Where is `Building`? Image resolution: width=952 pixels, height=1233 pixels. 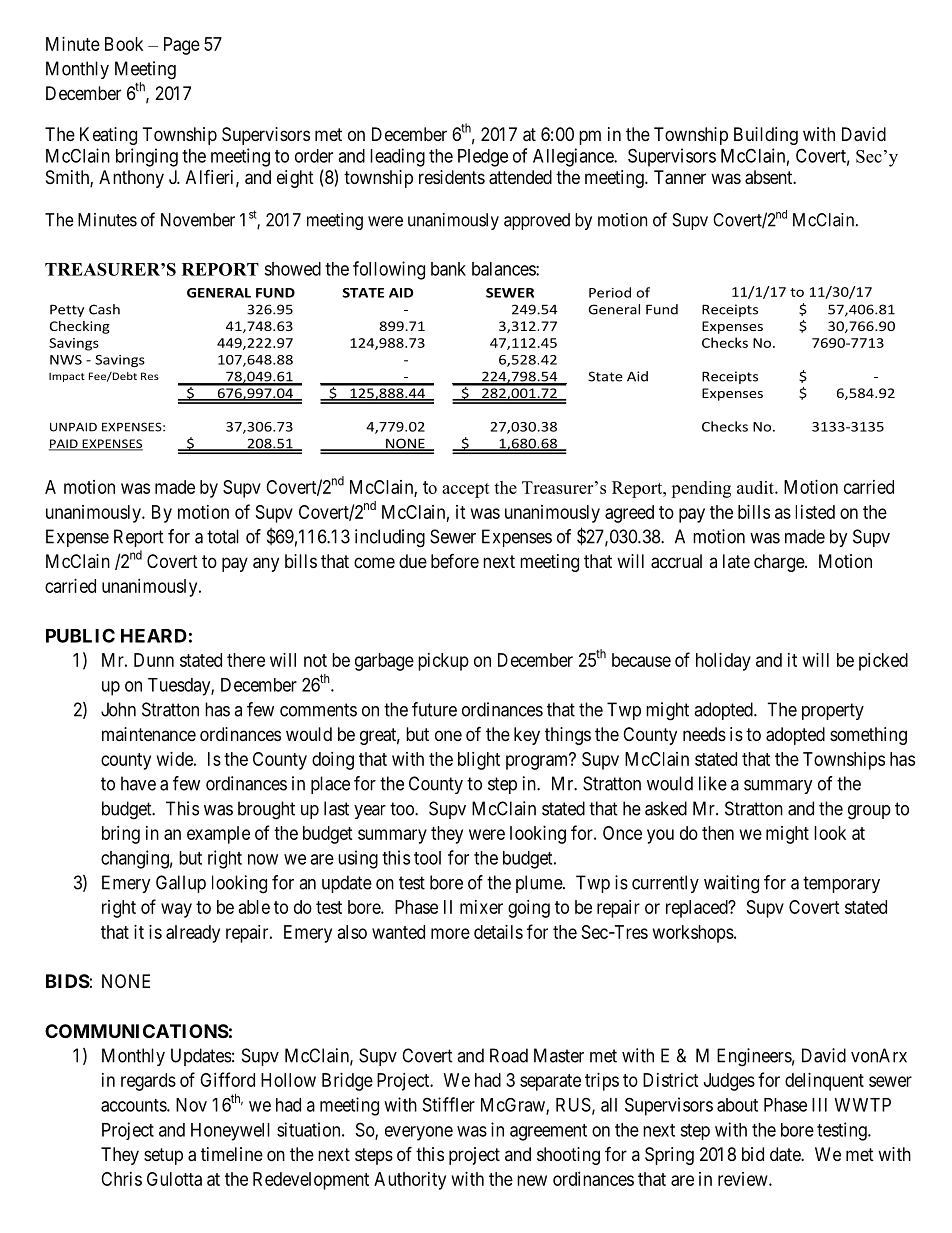 Building is located at coordinates (766, 136).
